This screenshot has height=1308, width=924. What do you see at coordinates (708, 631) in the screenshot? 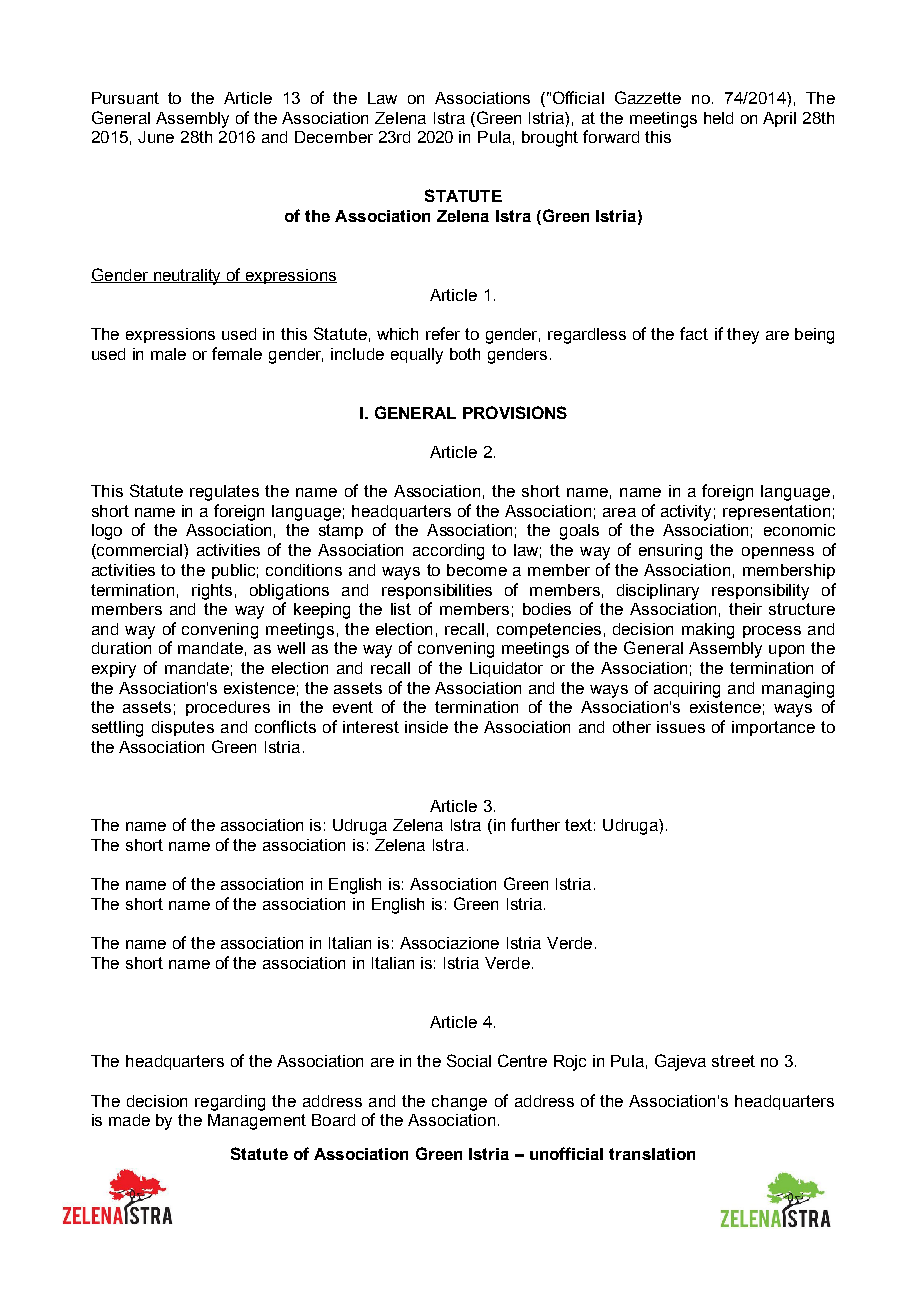
I see `making` at bounding box center [708, 631].
